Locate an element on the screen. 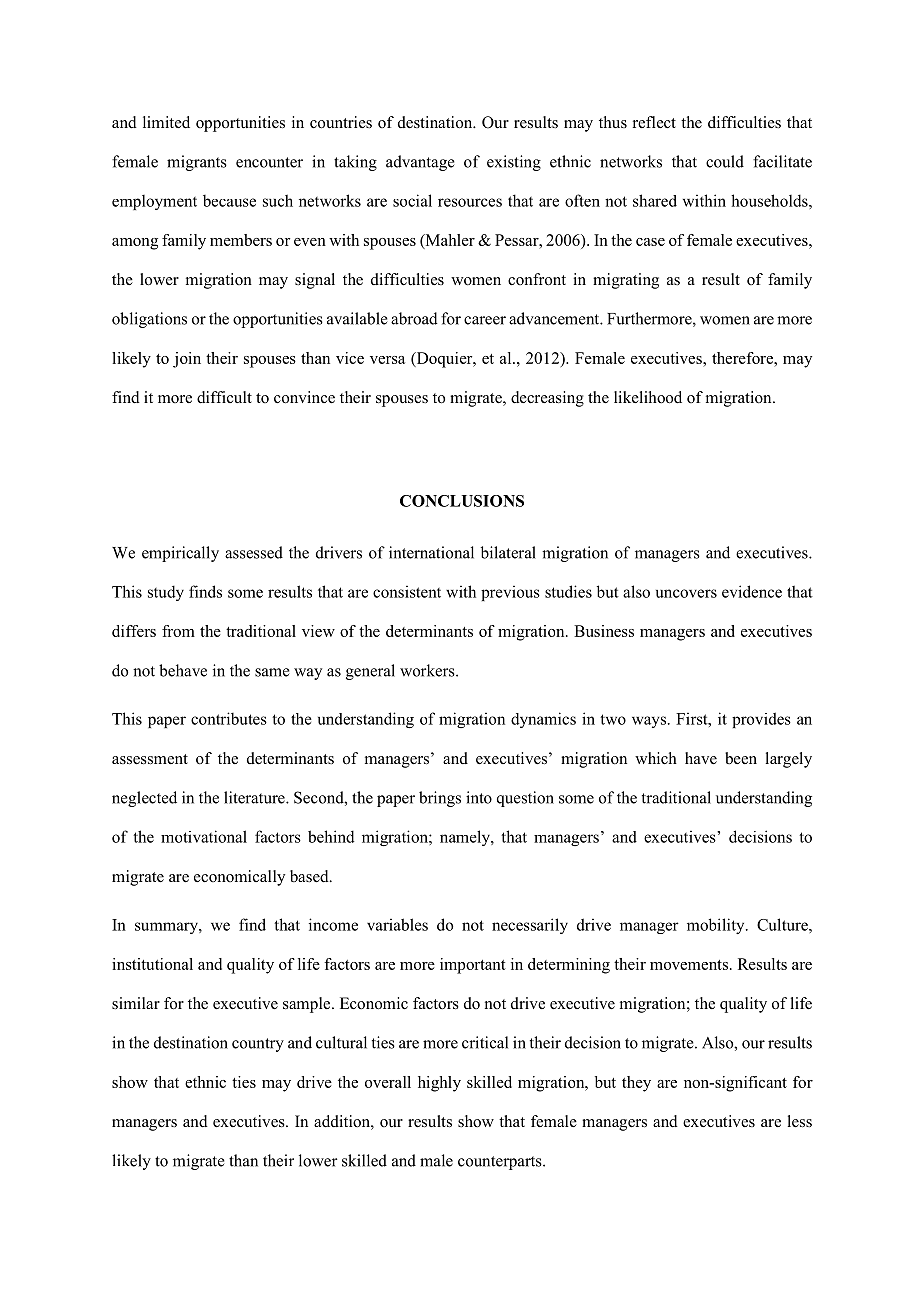 This screenshot has width=924, height=1308. counterparts is located at coordinates (501, 1163).
